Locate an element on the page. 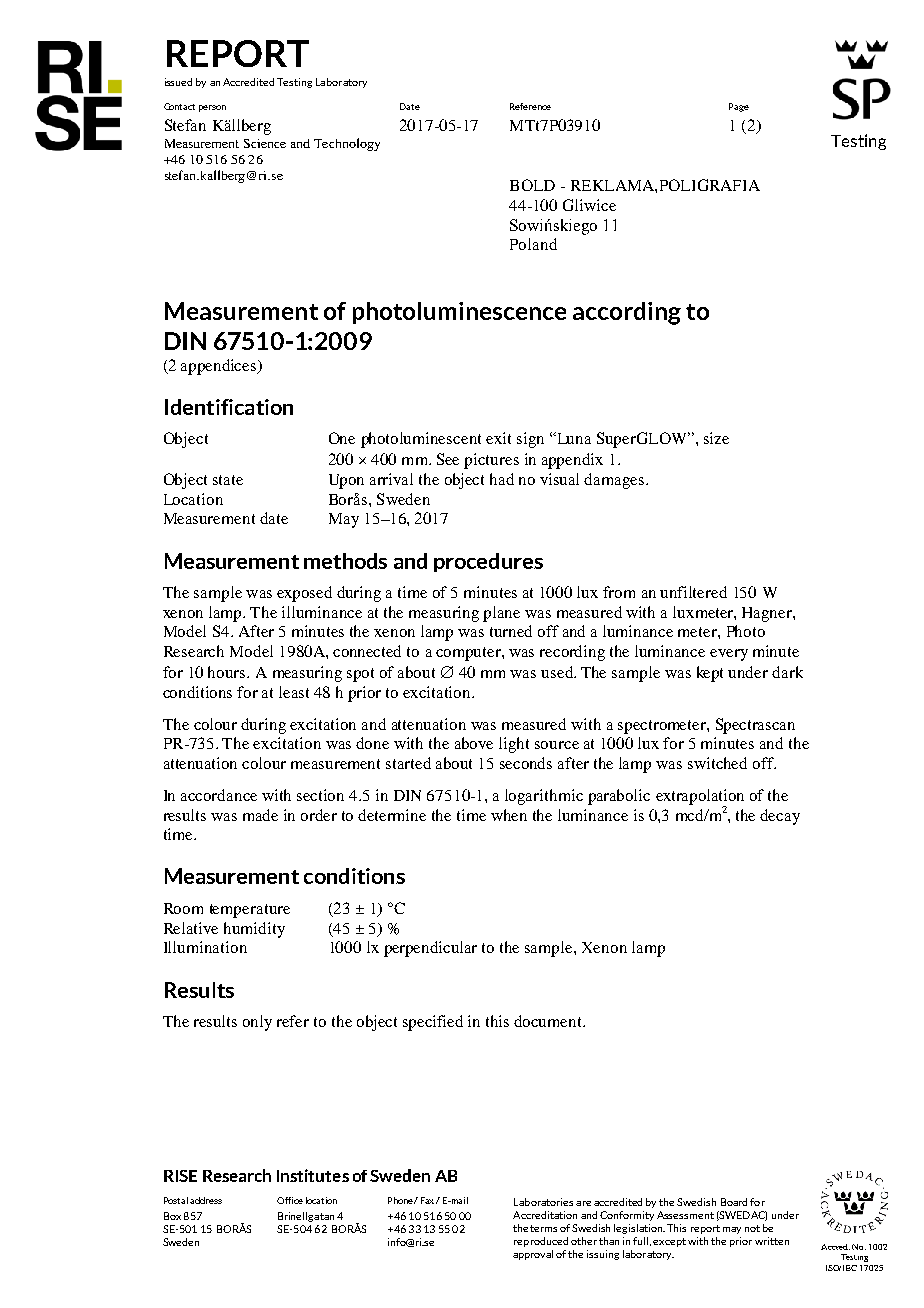  BOLD is located at coordinates (532, 185).
